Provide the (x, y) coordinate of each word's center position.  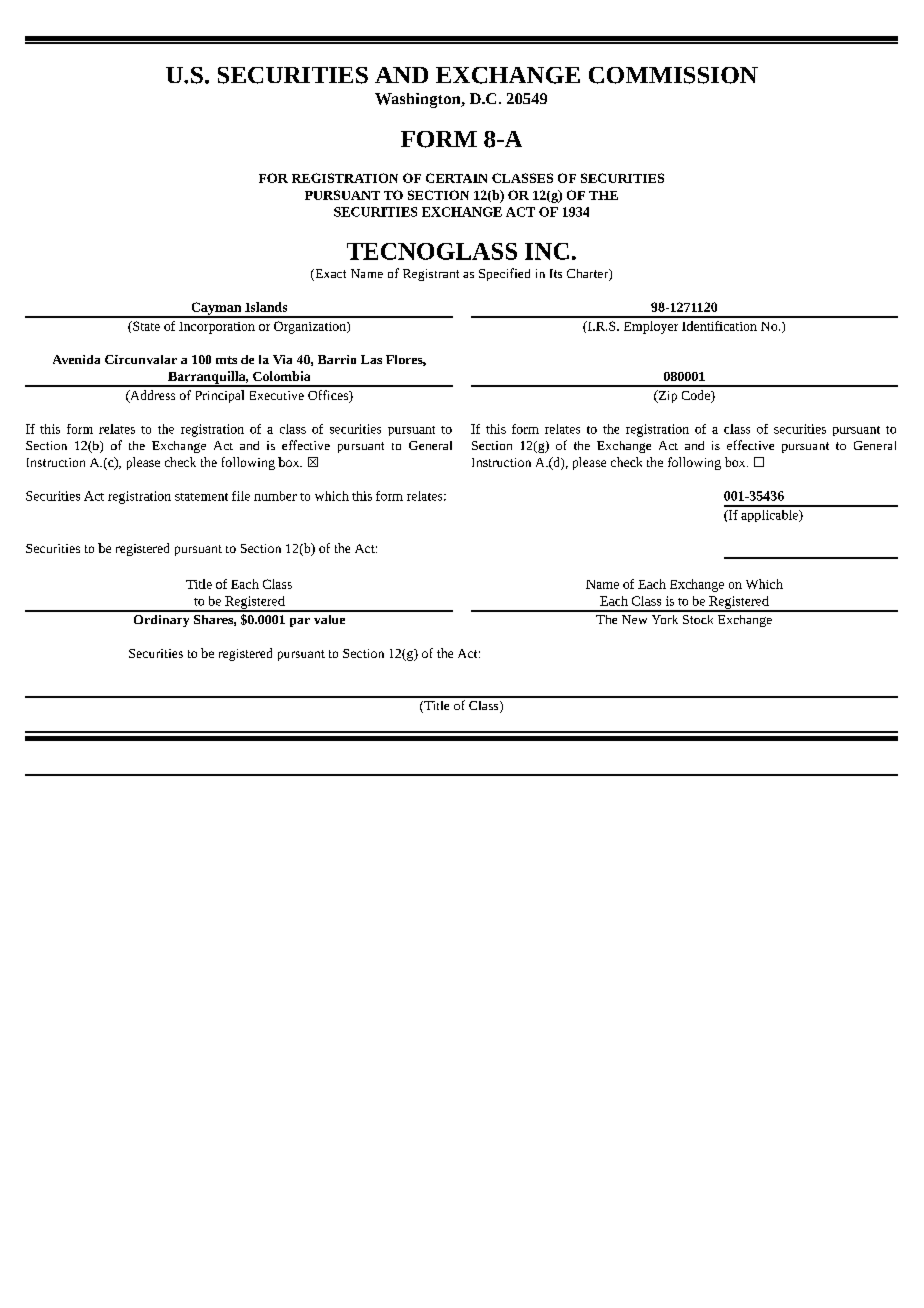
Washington (419, 100)
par (300, 622)
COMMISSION (673, 75)
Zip (666, 396)
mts (226, 360)
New (634, 619)
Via (282, 359)
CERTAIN (456, 178)
